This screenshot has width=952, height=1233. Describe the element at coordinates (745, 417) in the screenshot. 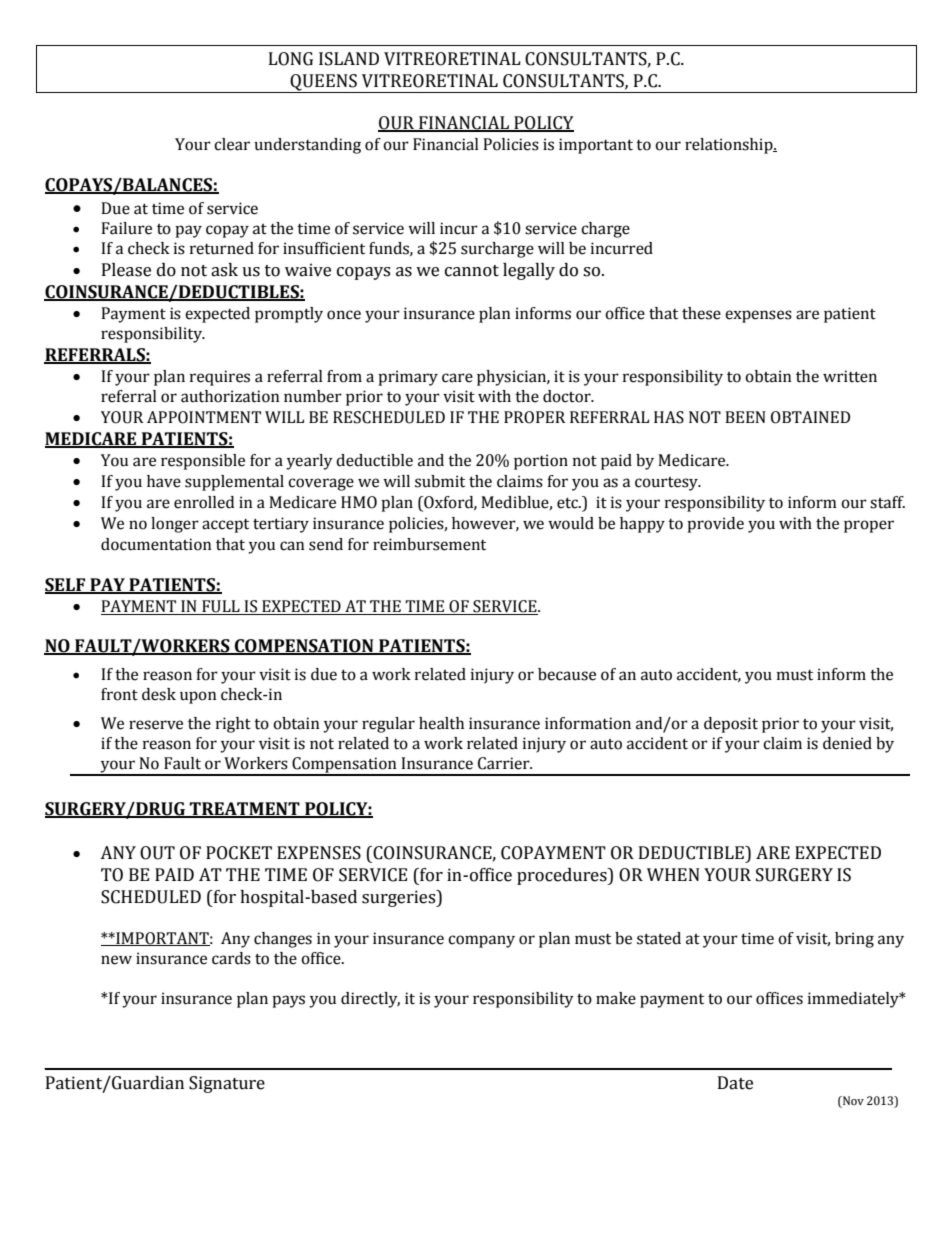

I see `BEEN` at that location.
